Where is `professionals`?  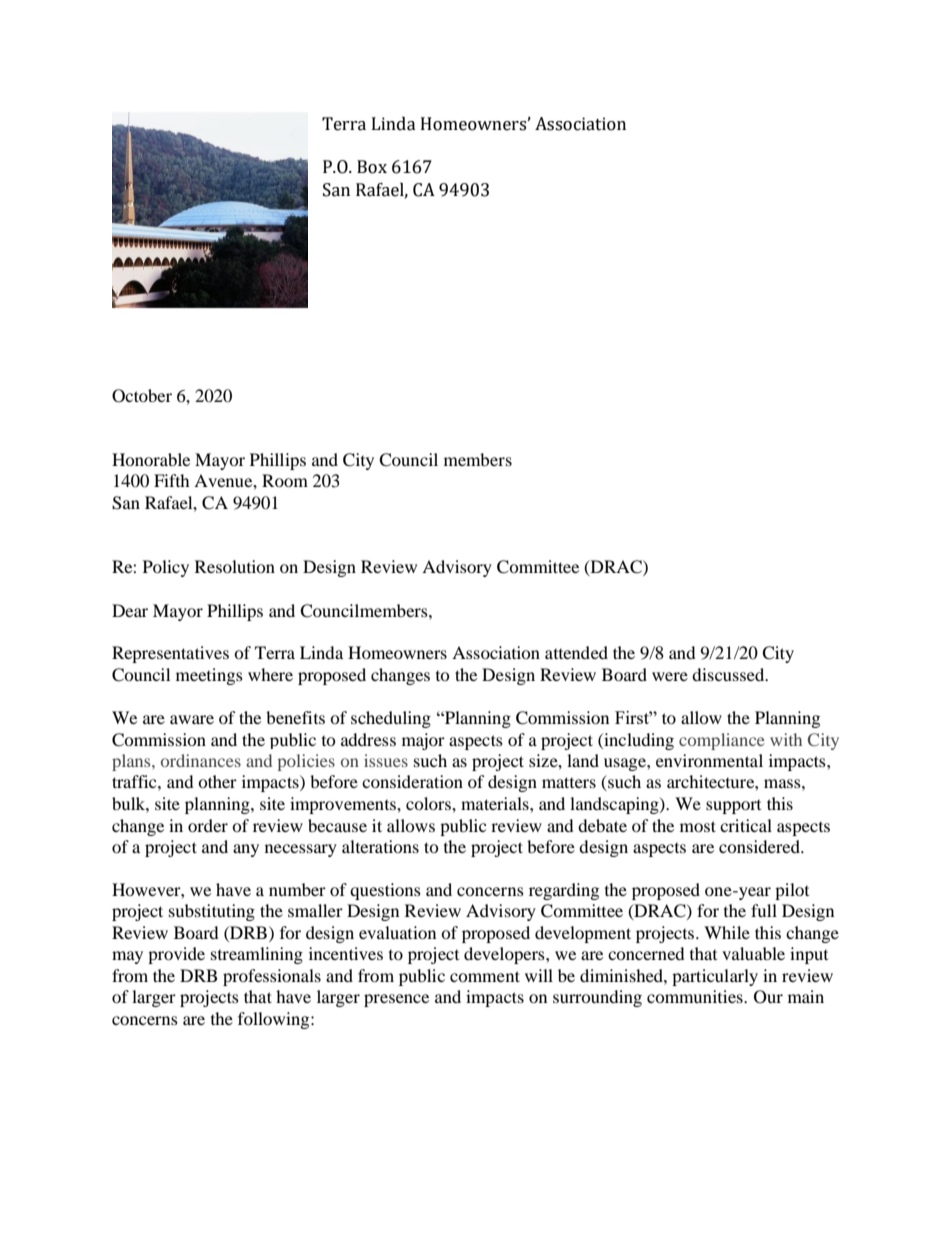
professionals is located at coordinates (272, 977).
